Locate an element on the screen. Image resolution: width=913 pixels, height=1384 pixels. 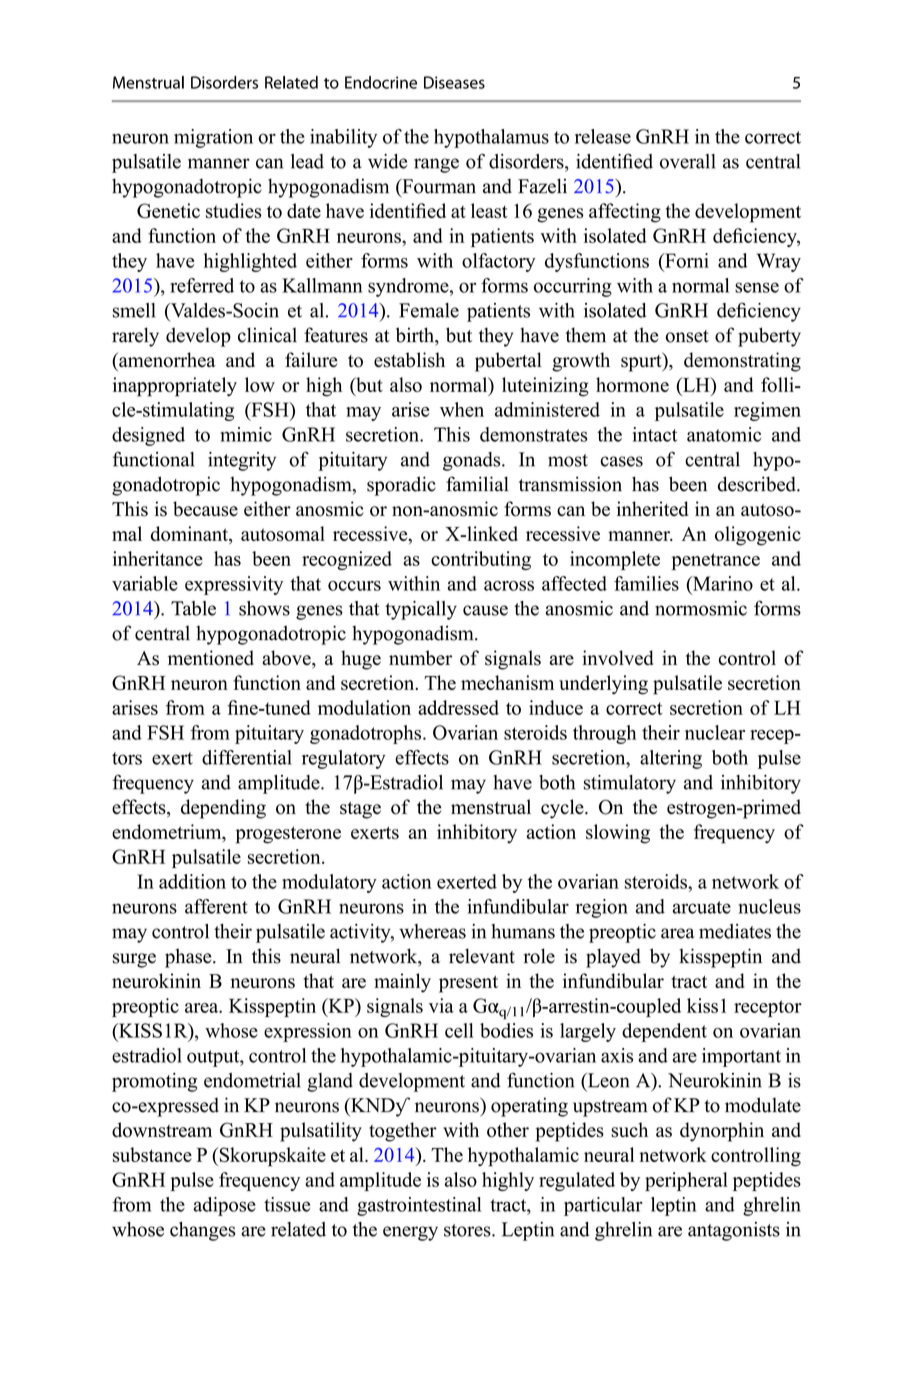
mentioned is located at coordinates (211, 658).
